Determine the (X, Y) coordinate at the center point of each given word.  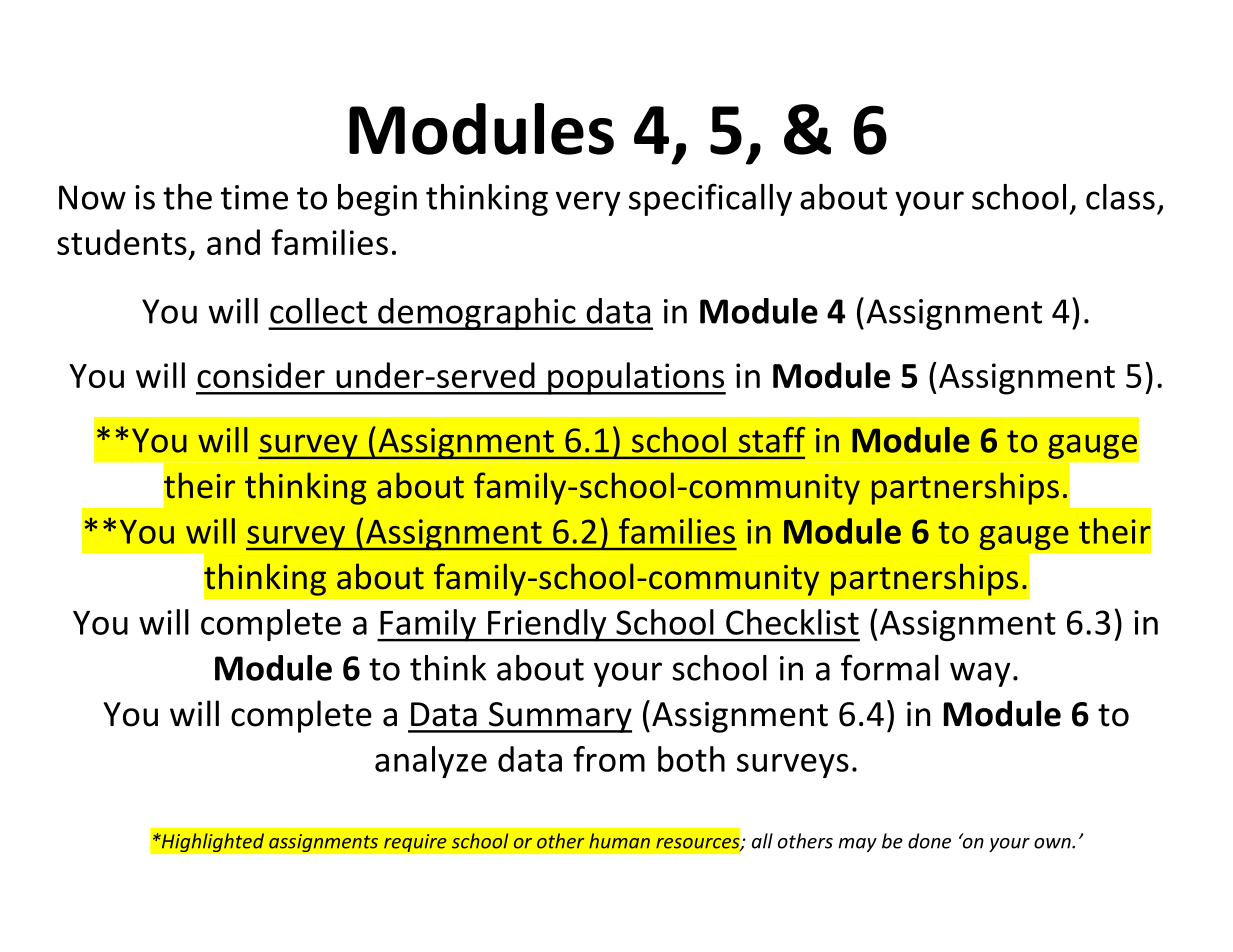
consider (261, 375)
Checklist (792, 622)
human (619, 841)
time (254, 197)
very (588, 203)
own (1053, 843)
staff (772, 440)
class (1120, 197)
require (415, 843)
